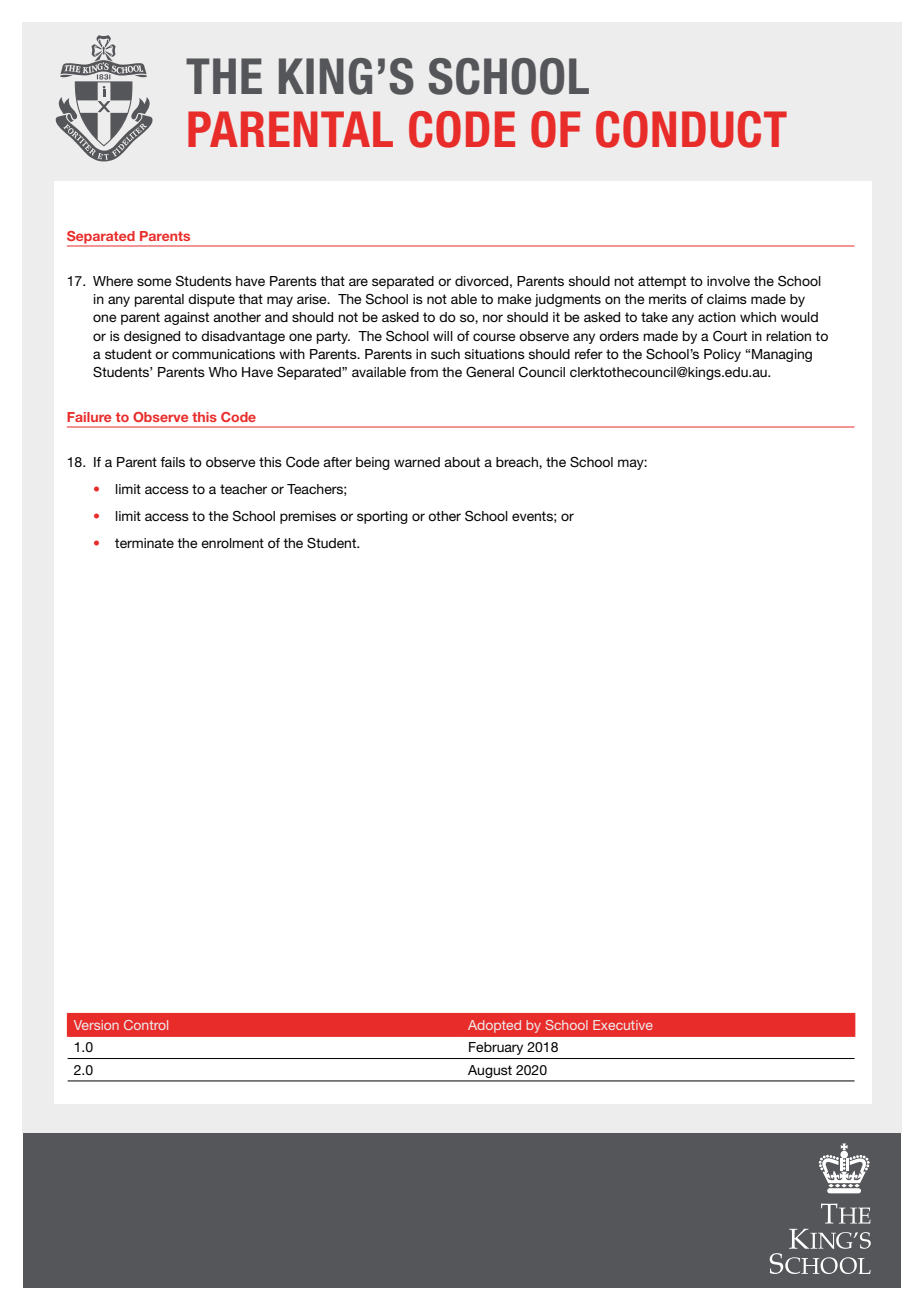 This page has height=1308, width=924. What do you see at coordinates (494, 1026) in the page?
I see `Adopted` at bounding box center [494, 1026].
